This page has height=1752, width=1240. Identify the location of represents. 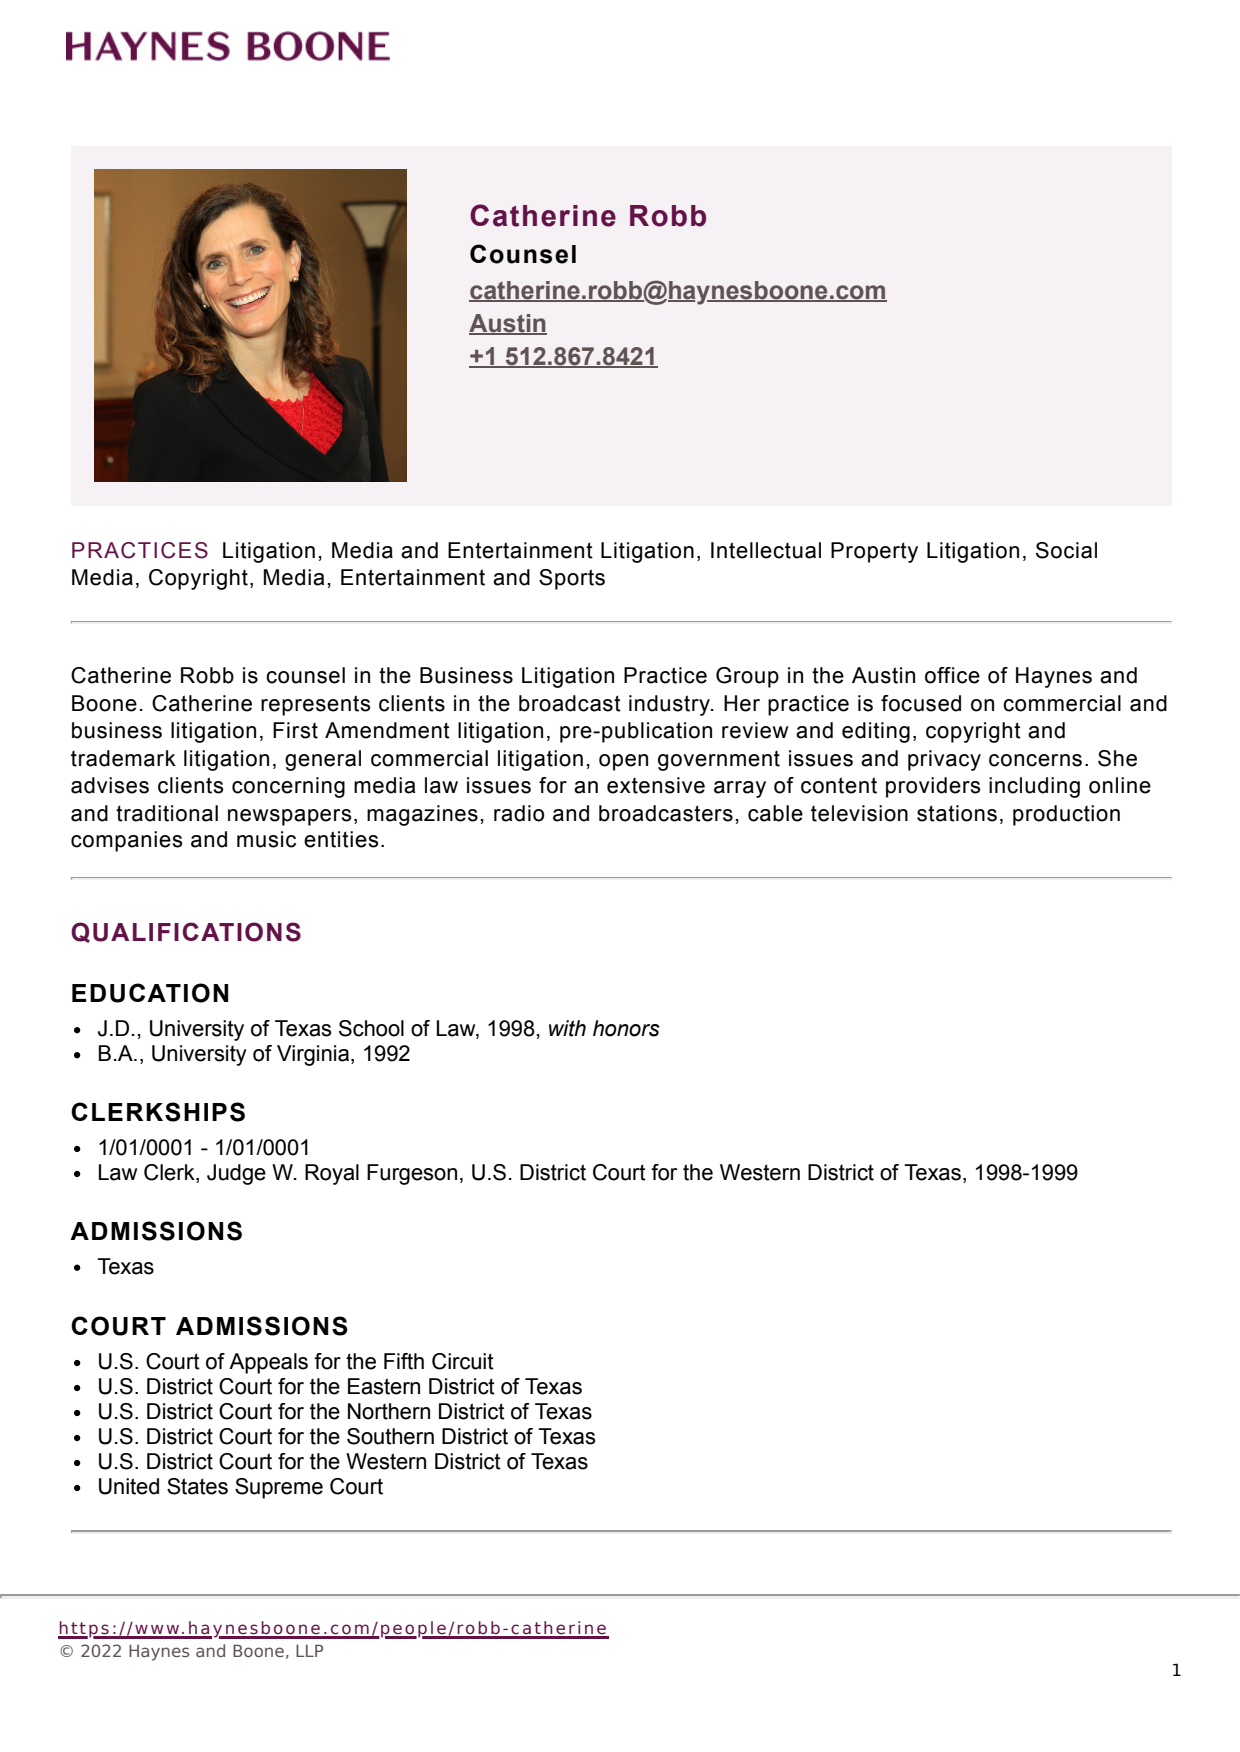
(316, 705).
